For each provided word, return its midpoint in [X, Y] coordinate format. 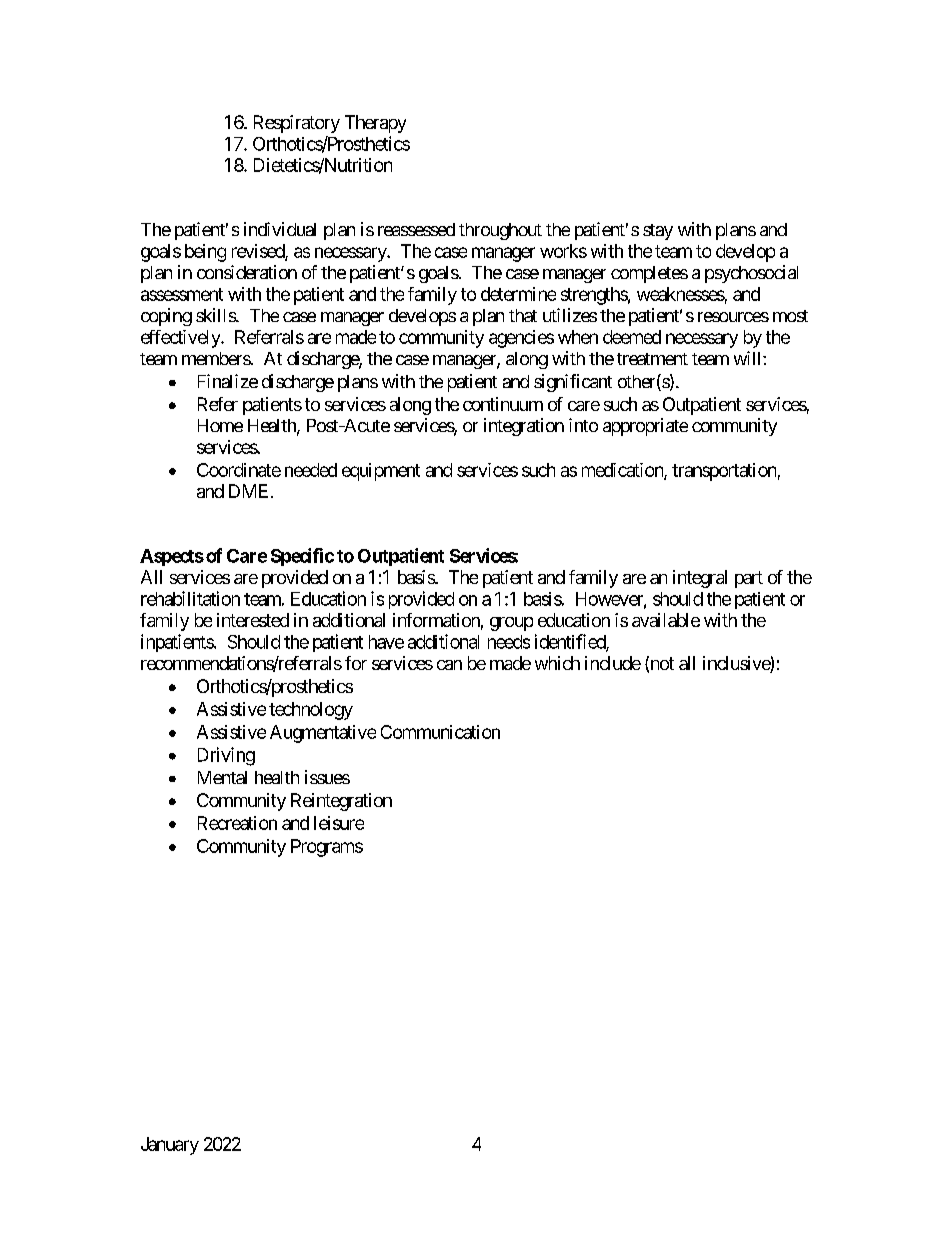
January [170, 1146]
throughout [500, 231]
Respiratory [297, 124]
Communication [440, 732]
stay [658, 232]
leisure [339, 823]
